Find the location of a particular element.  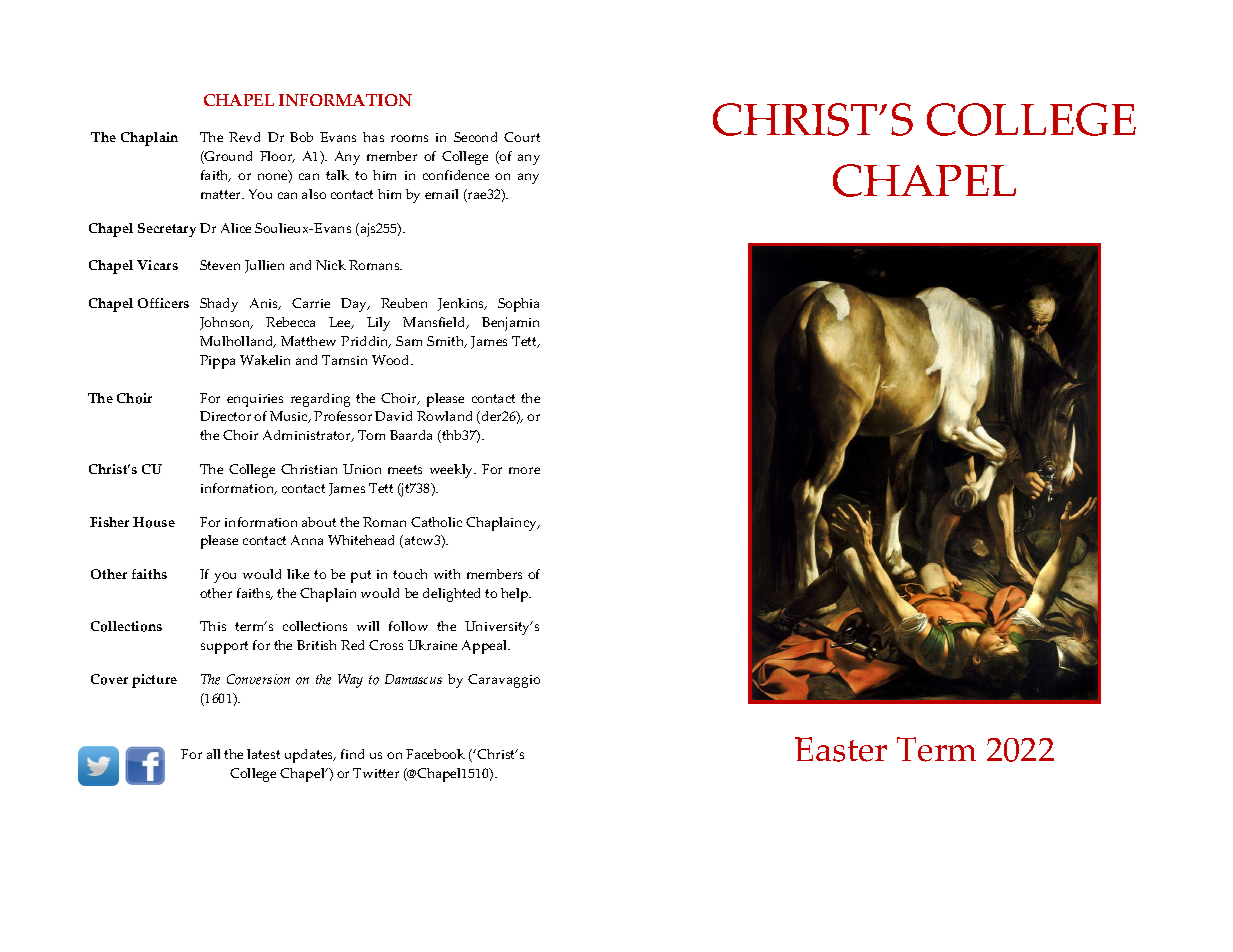

Facebook is located at coordinates (435, 754).
